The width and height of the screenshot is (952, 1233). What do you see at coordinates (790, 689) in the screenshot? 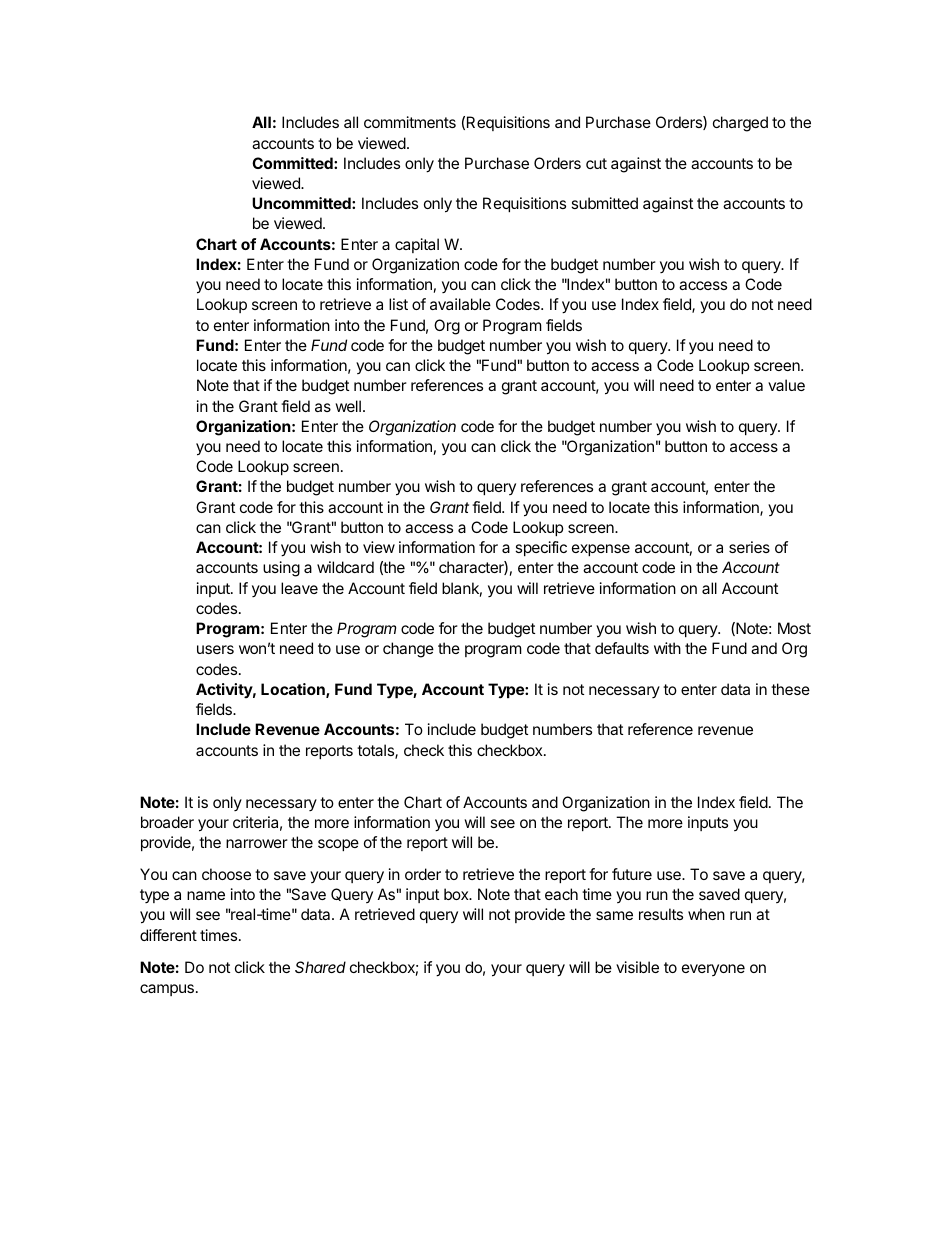
I see `these` at bounding box center [790, 689].
